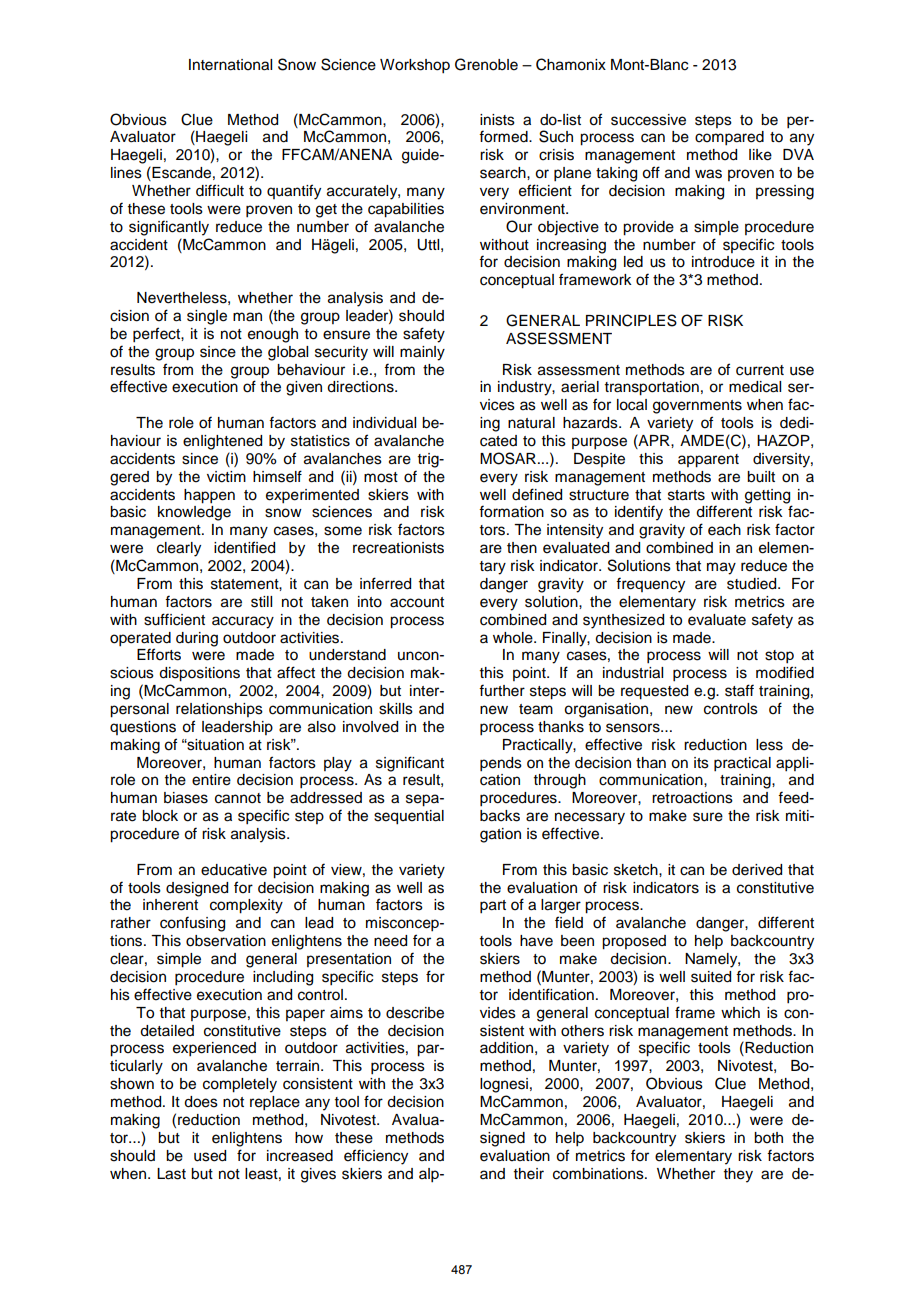 This screenshot has height=1308, width=924. What do you see at coordinates (422, 353) in the screenshot?
I see `mainly` at bounding box center [422, 353].
